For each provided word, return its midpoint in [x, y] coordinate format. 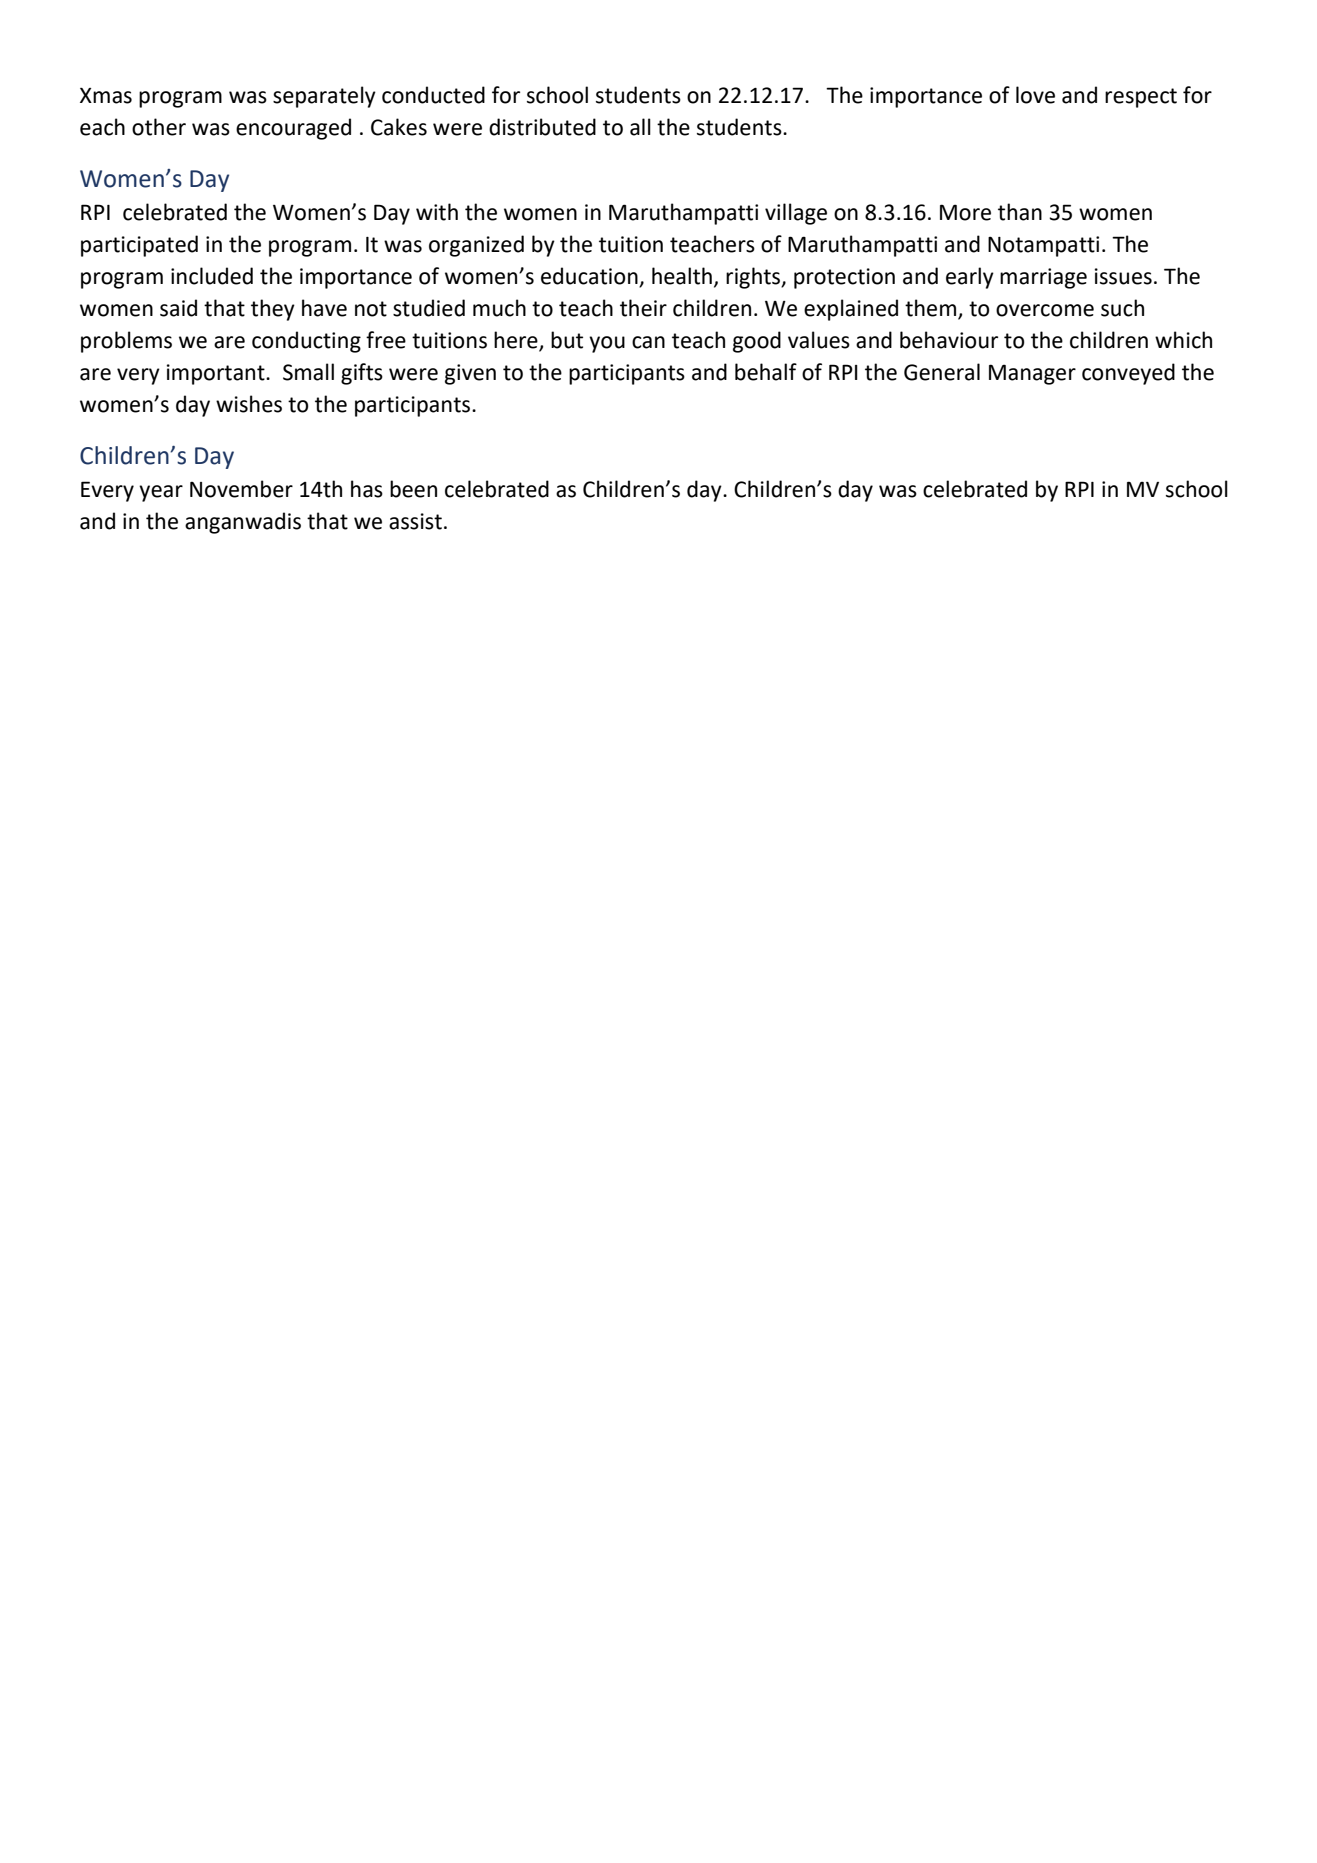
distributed [542, 127]
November [241, 489]
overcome [1045, 310]
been [413, 489]
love [1035, 95]
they [273, 310]
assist [415, 521]
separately [324, 97]
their [643, 308]
